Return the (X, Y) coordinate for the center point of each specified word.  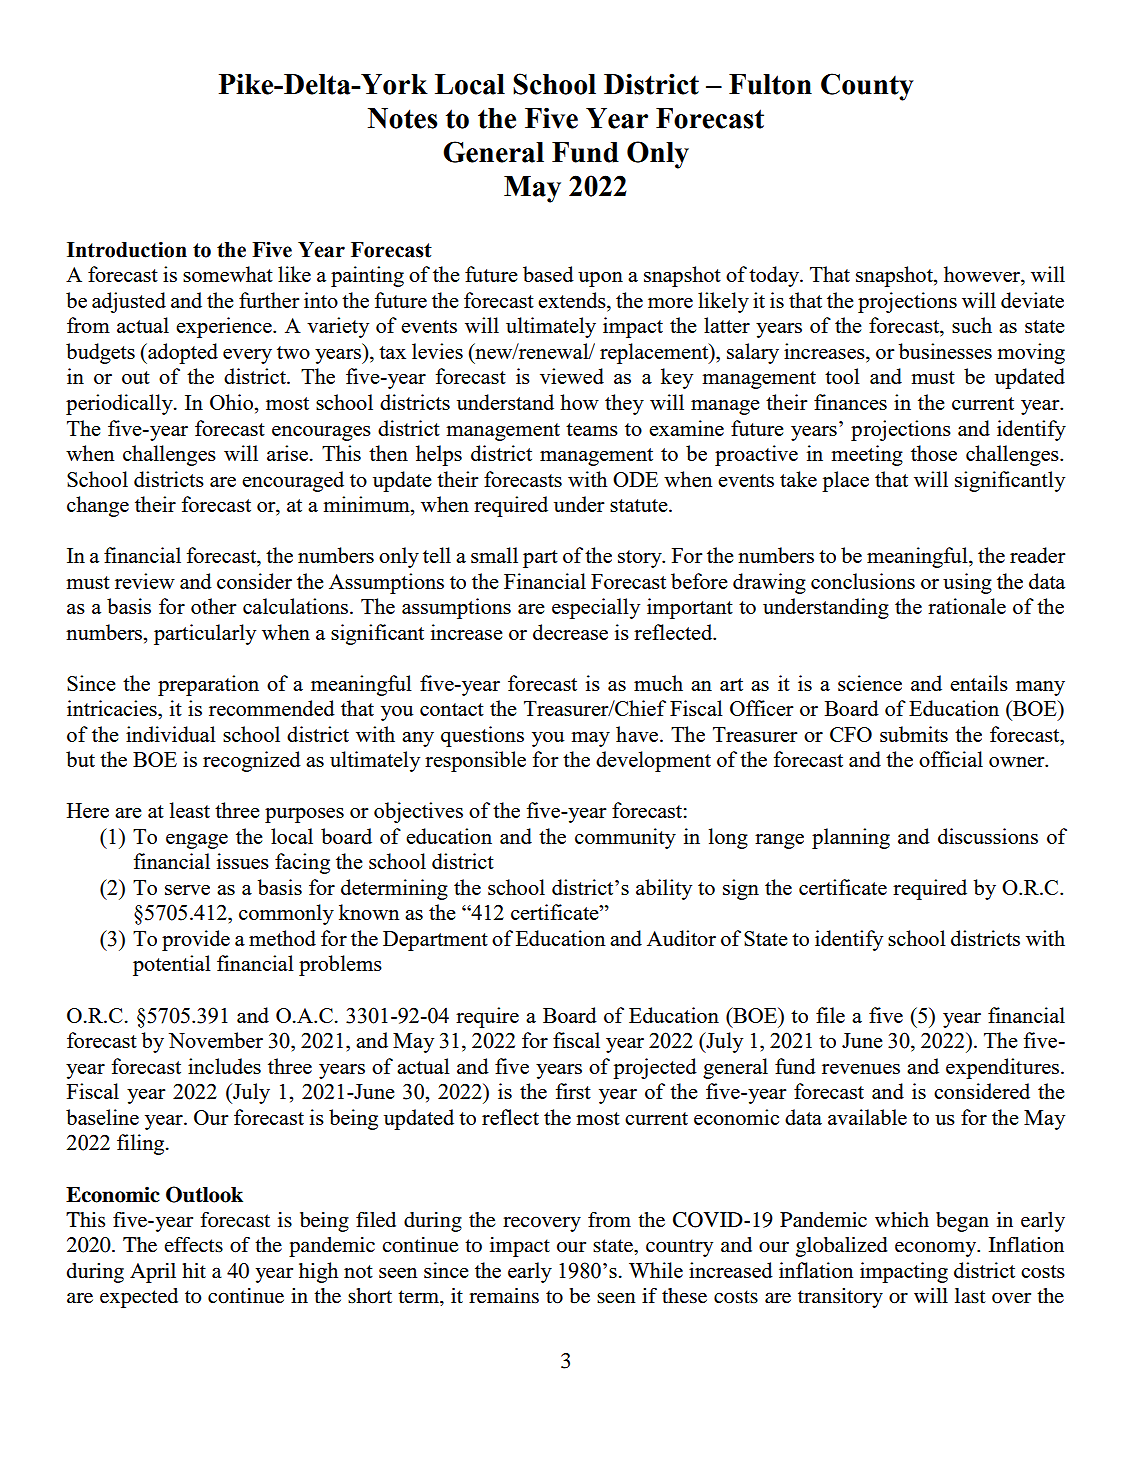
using (967, 583)
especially (596, 608)
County (867, 87)
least (190, 810)
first (573, 1091)
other (214, 606)
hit (194, 1270)
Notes (402, 118)
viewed (572, 376)
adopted (182, 353)
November (216, 1040)
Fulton (770, 84)
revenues (861, 1069)
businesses (945, 351)
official (951, 759)
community (625, 838)
